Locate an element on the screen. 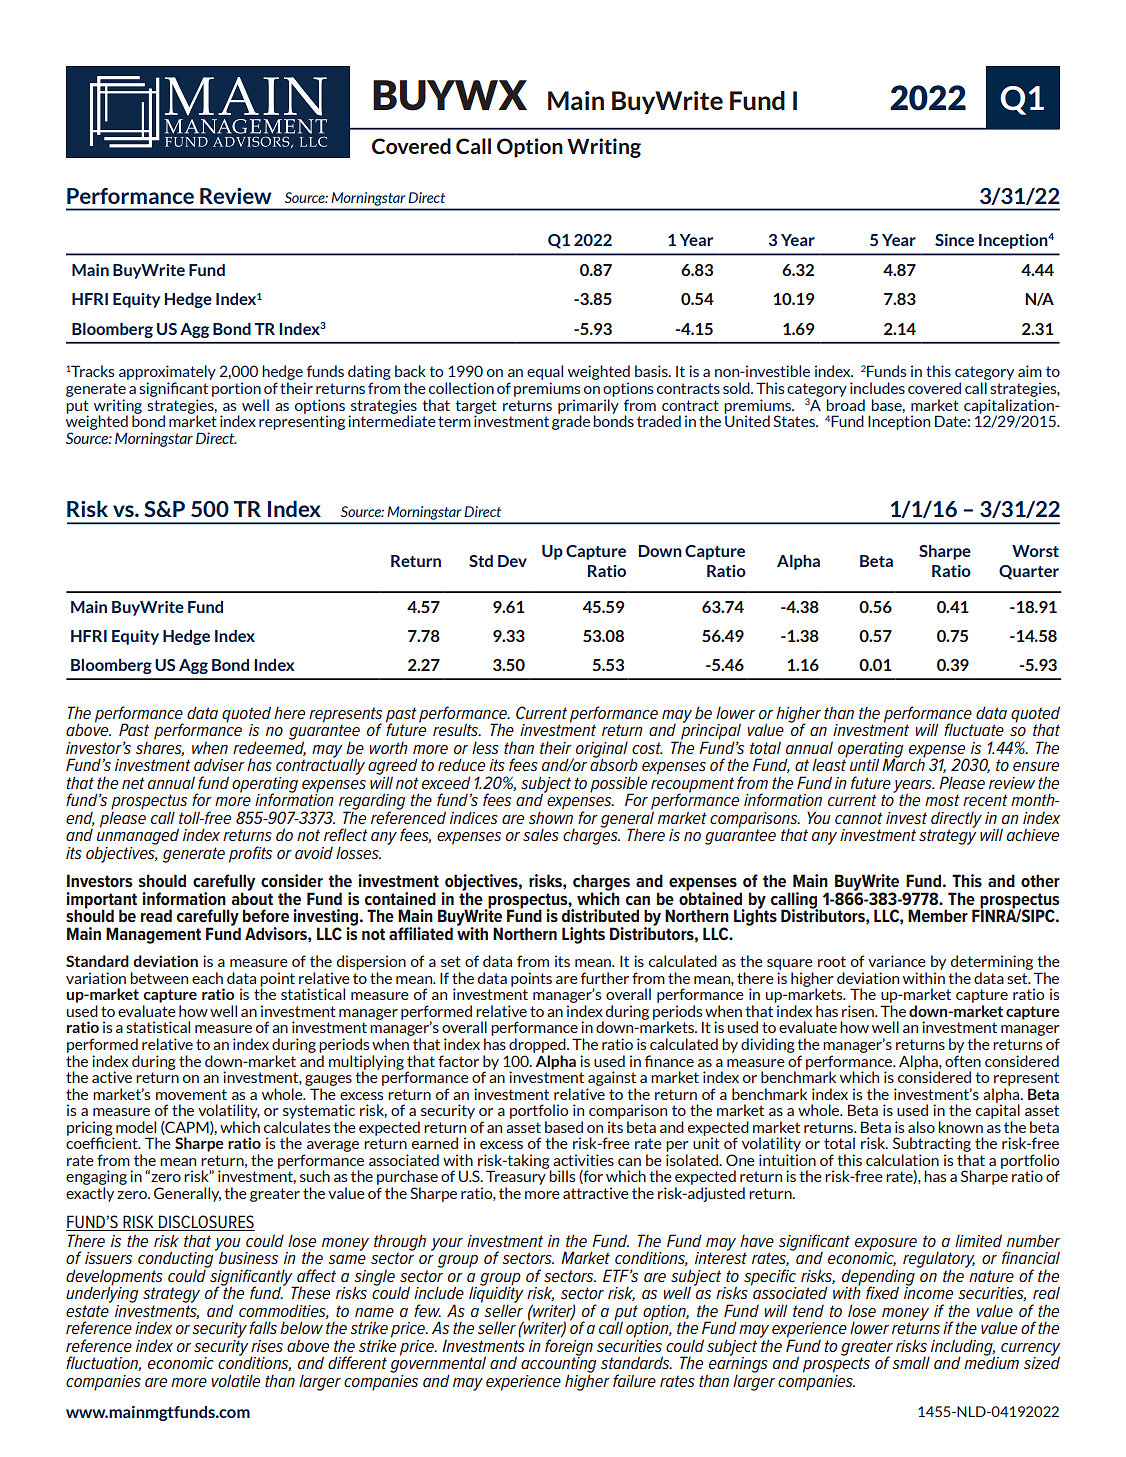 The height and width of the screenshot is (1457, 1126). often is located at coordinates (963, 1061).
